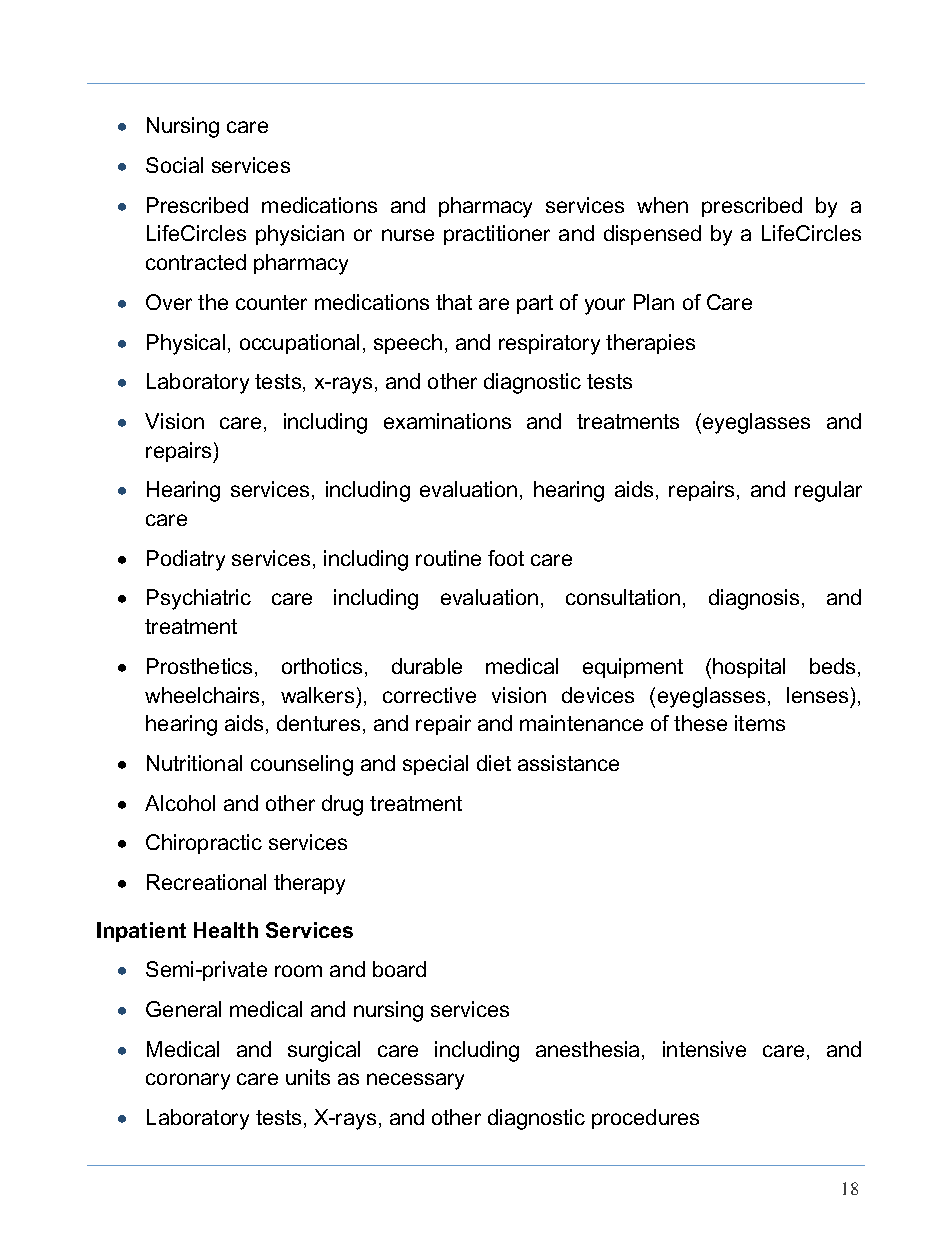 The width and height of the document is (952, 1233). I want to click on items, so click(760, 723).
